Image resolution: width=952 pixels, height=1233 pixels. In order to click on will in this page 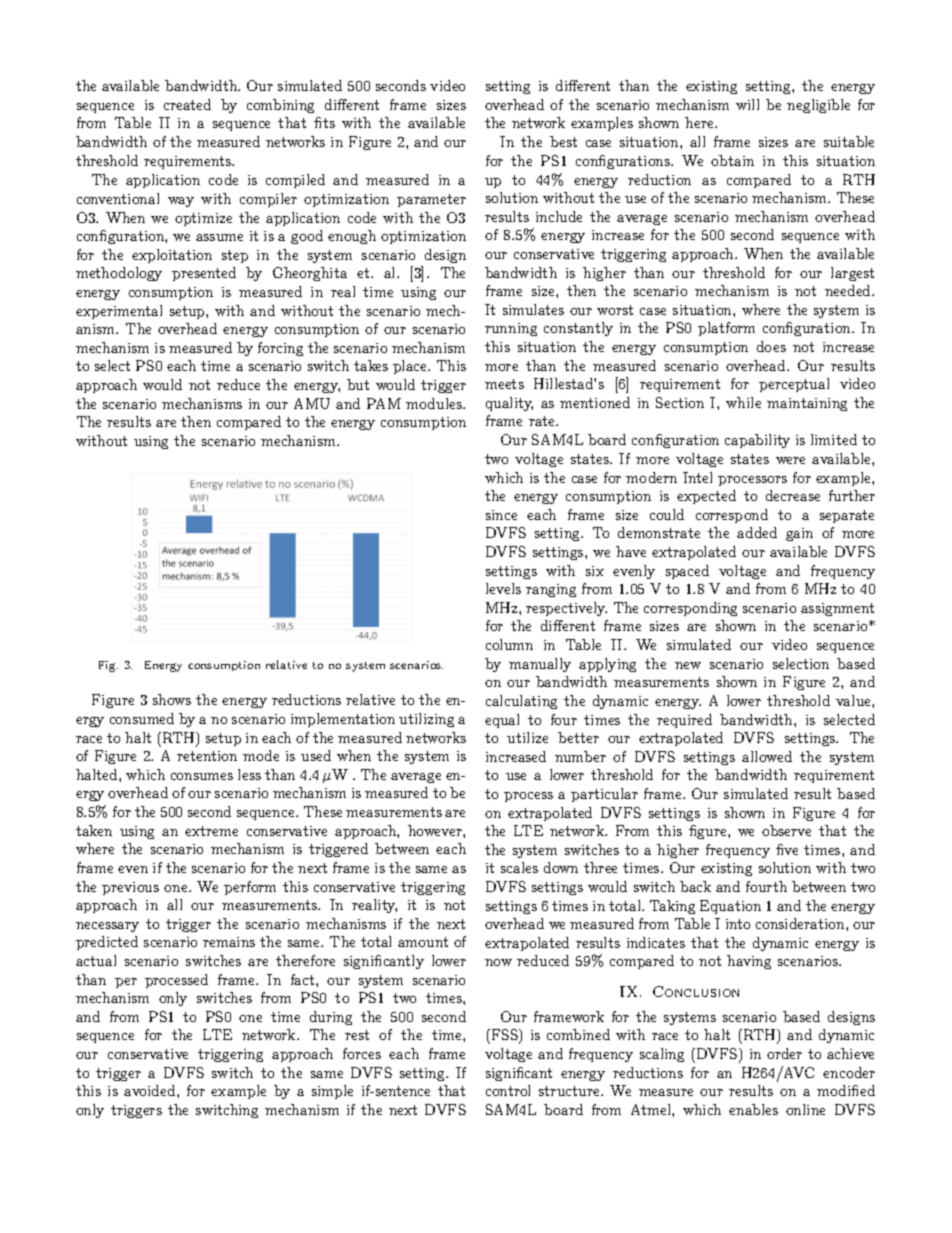, I will do `click(747, 104)`.
